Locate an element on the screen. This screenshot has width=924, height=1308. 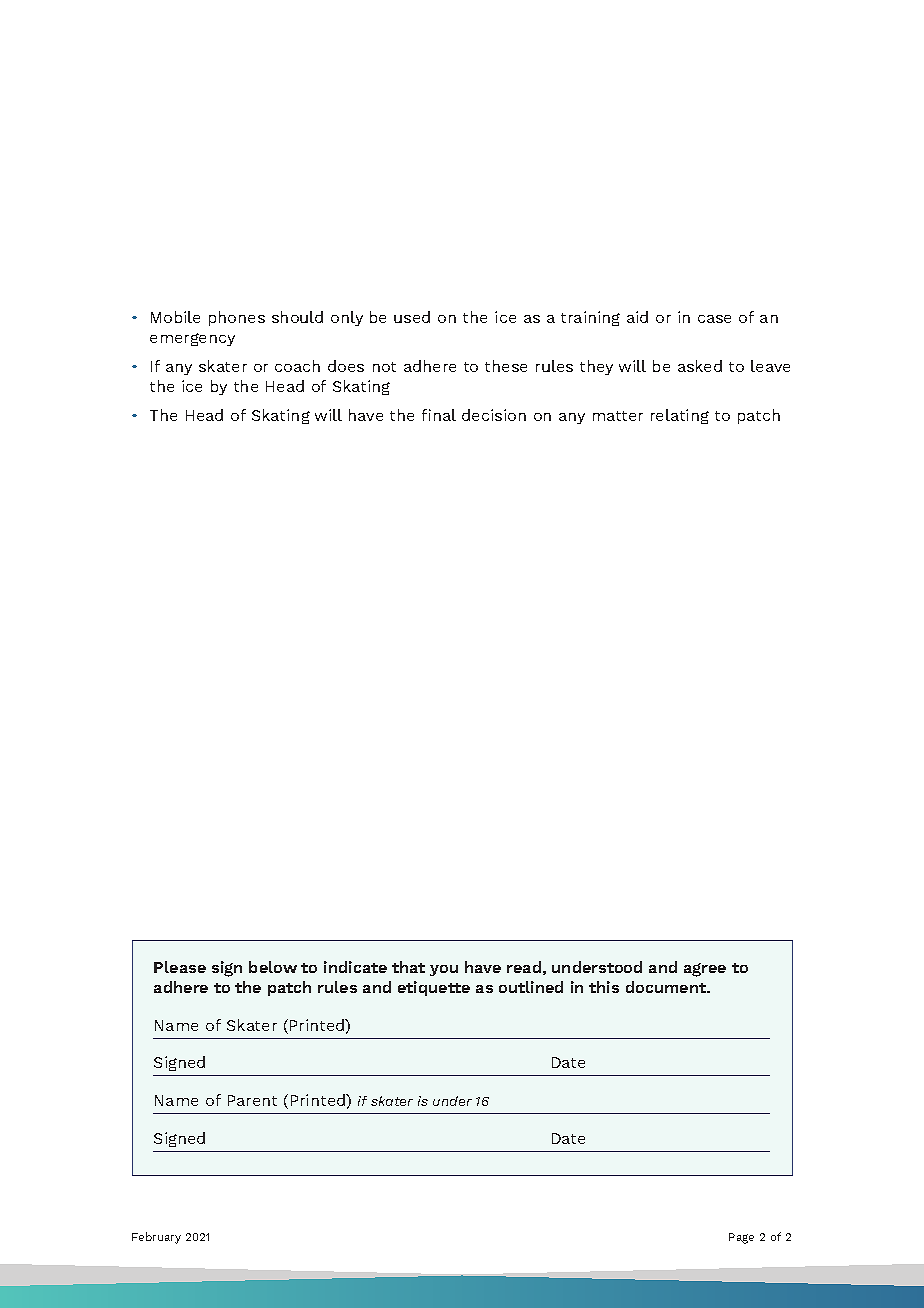
phones is located at coordinates (237, 318).
